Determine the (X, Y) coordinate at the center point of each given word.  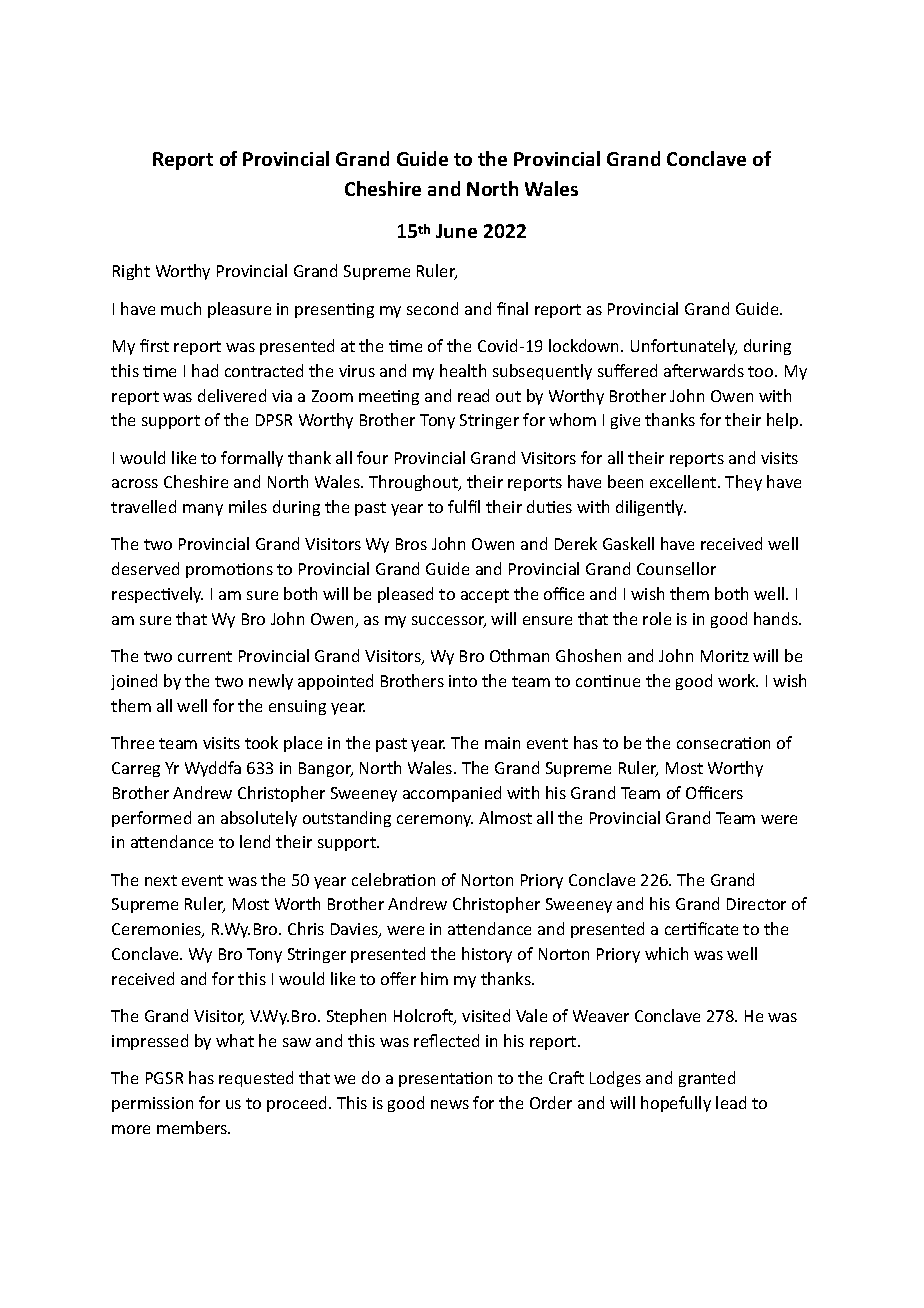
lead (731, 1102)
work (738, 680)
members (193, 1127)
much (181, 308)
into (463, 681)
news (450, 1104)
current (205, 656)
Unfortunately (684, 347)
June (456, 231)
